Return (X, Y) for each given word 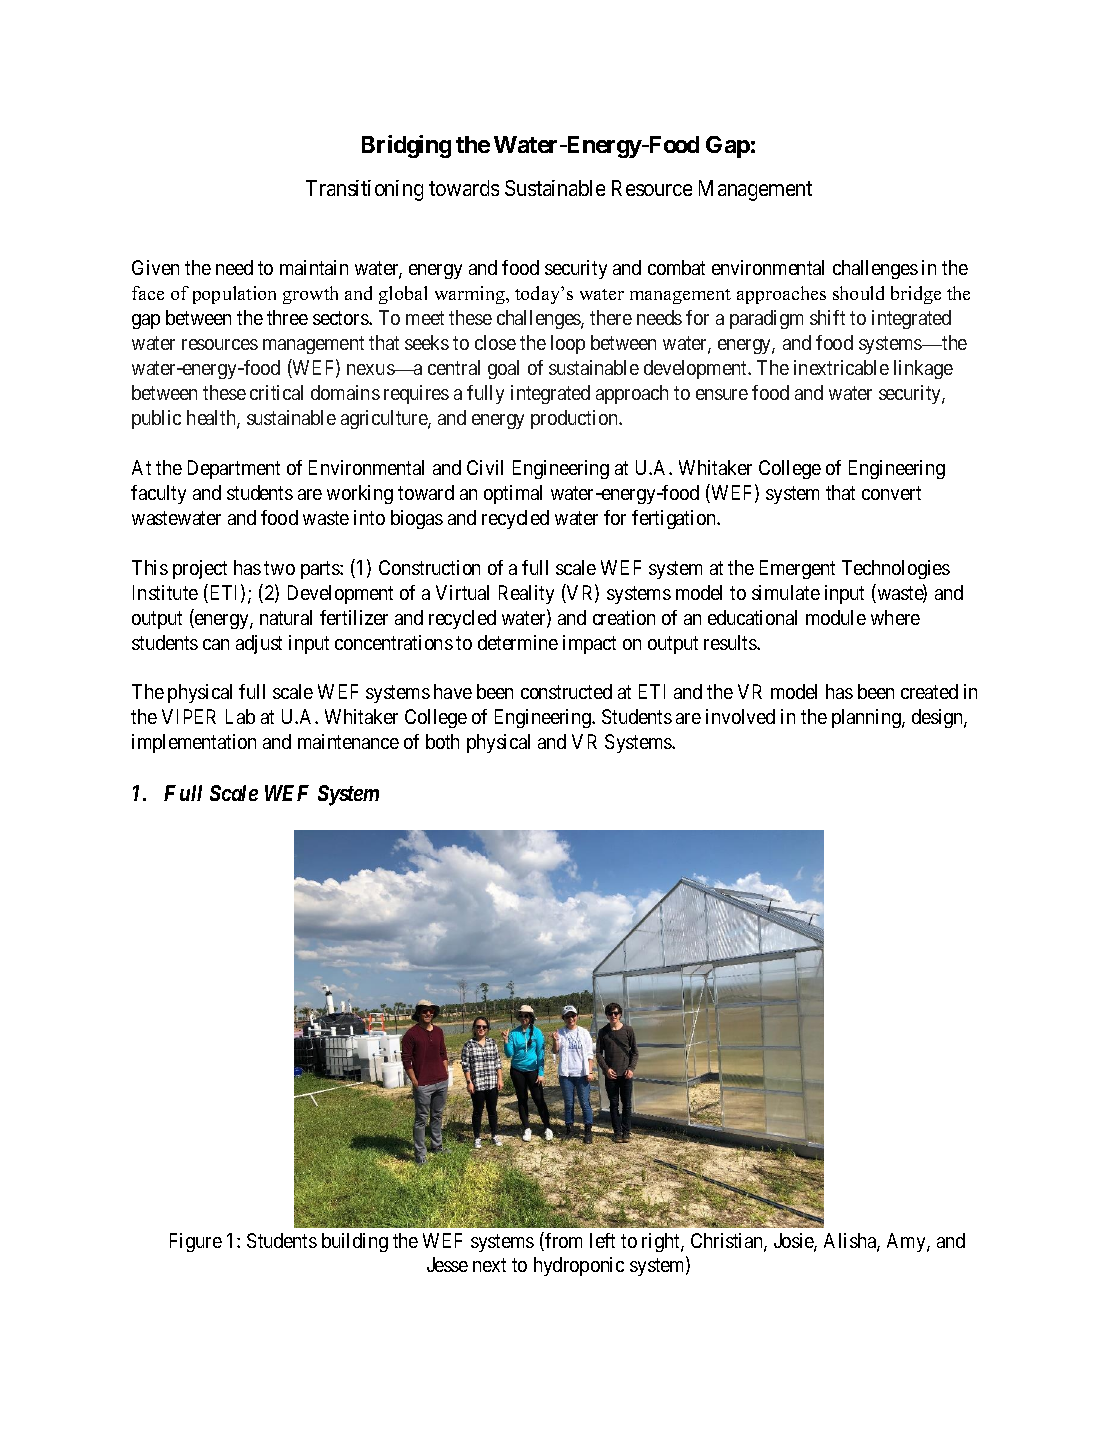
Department (234, 469)
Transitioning (364, 190)
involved (740, 716)
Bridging (406, 146)
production (575, 419)
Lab (240, 716)
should (858, 293)
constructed (566, 691)
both (442, 741)
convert (891, 493)
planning (867, 718)
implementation (194, 743)
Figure (196, 1242)
